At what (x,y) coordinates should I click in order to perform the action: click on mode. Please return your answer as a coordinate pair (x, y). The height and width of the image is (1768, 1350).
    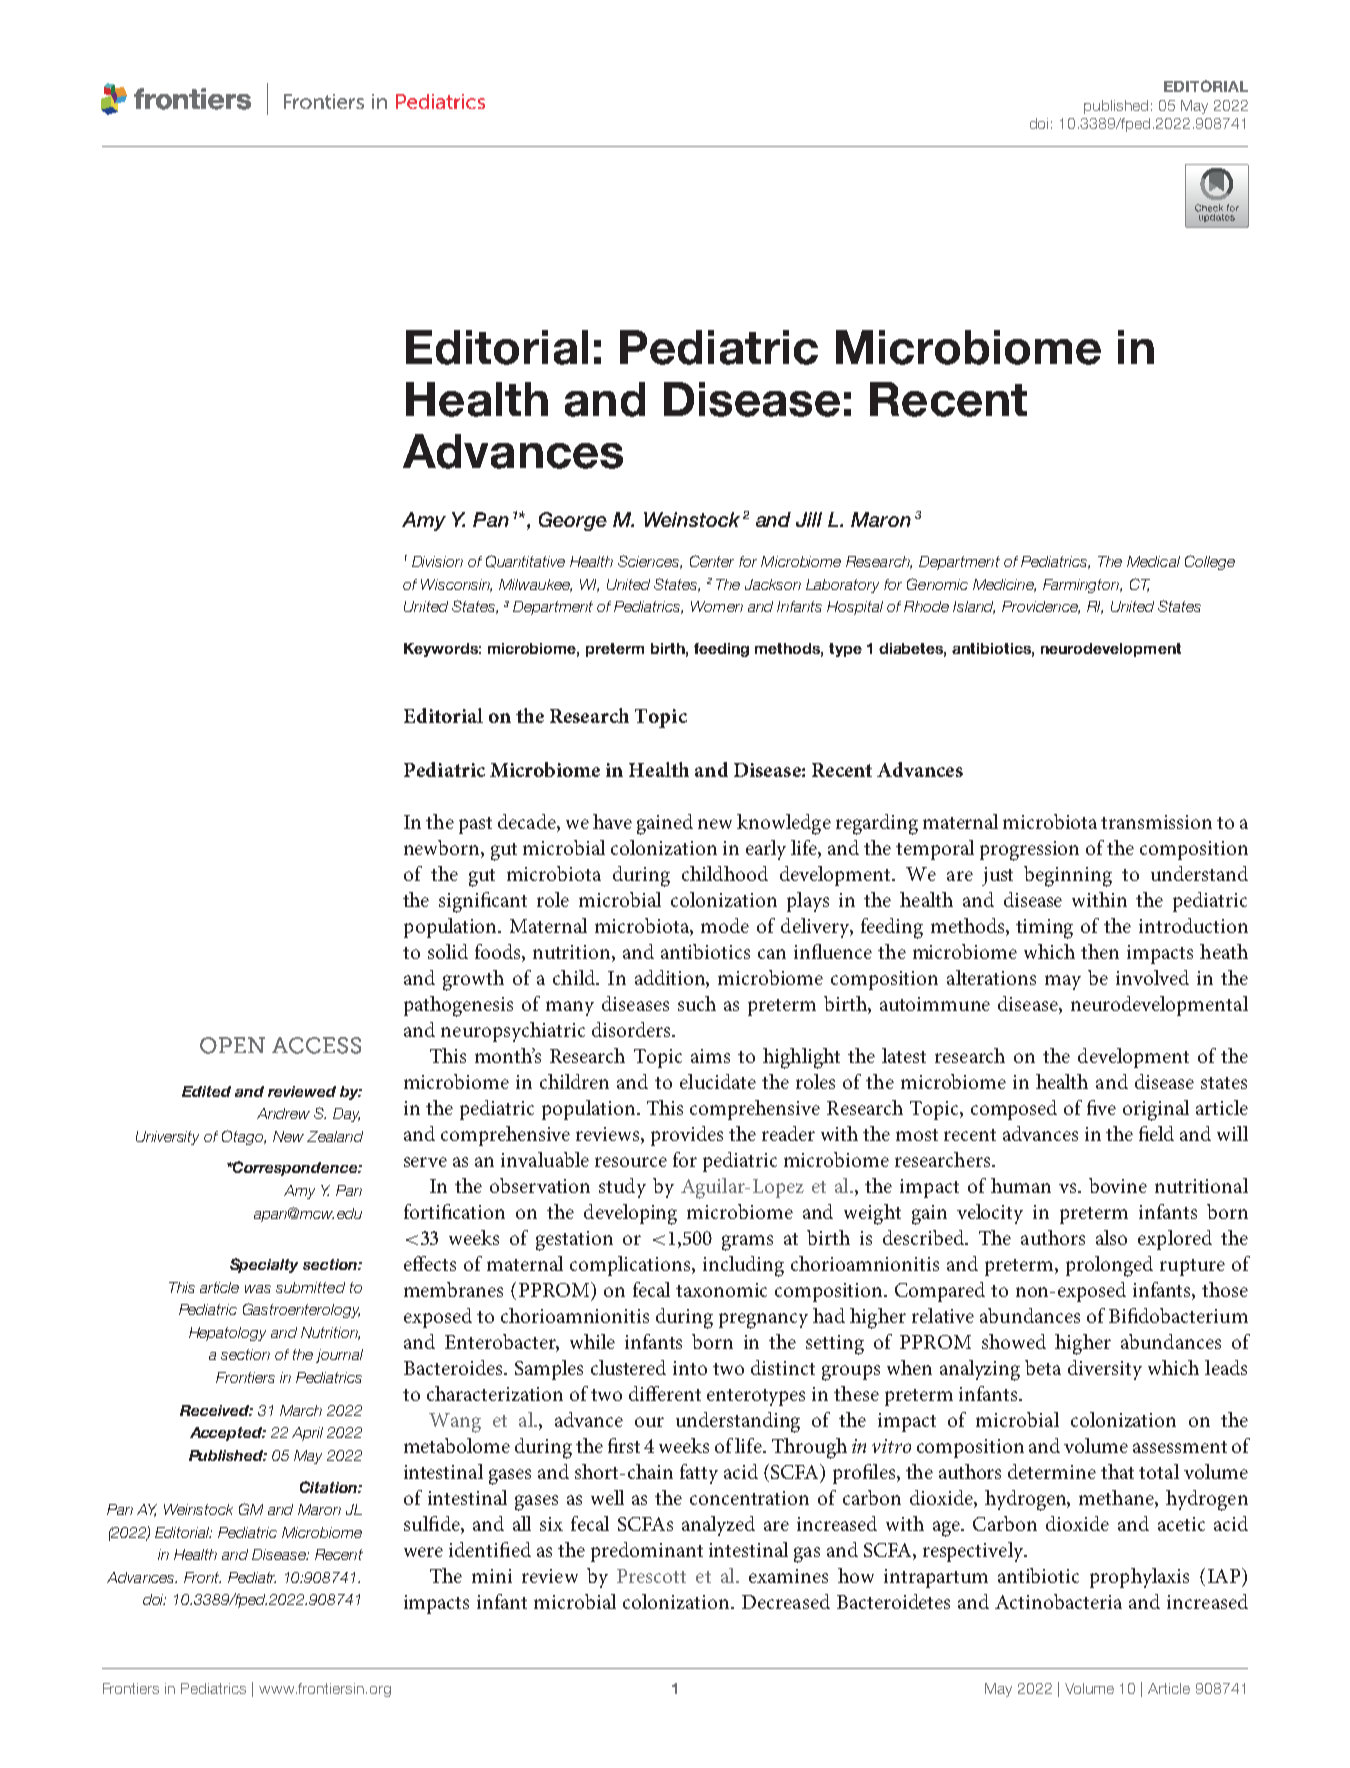
    Looking at the image, I should click on (725, 925).
